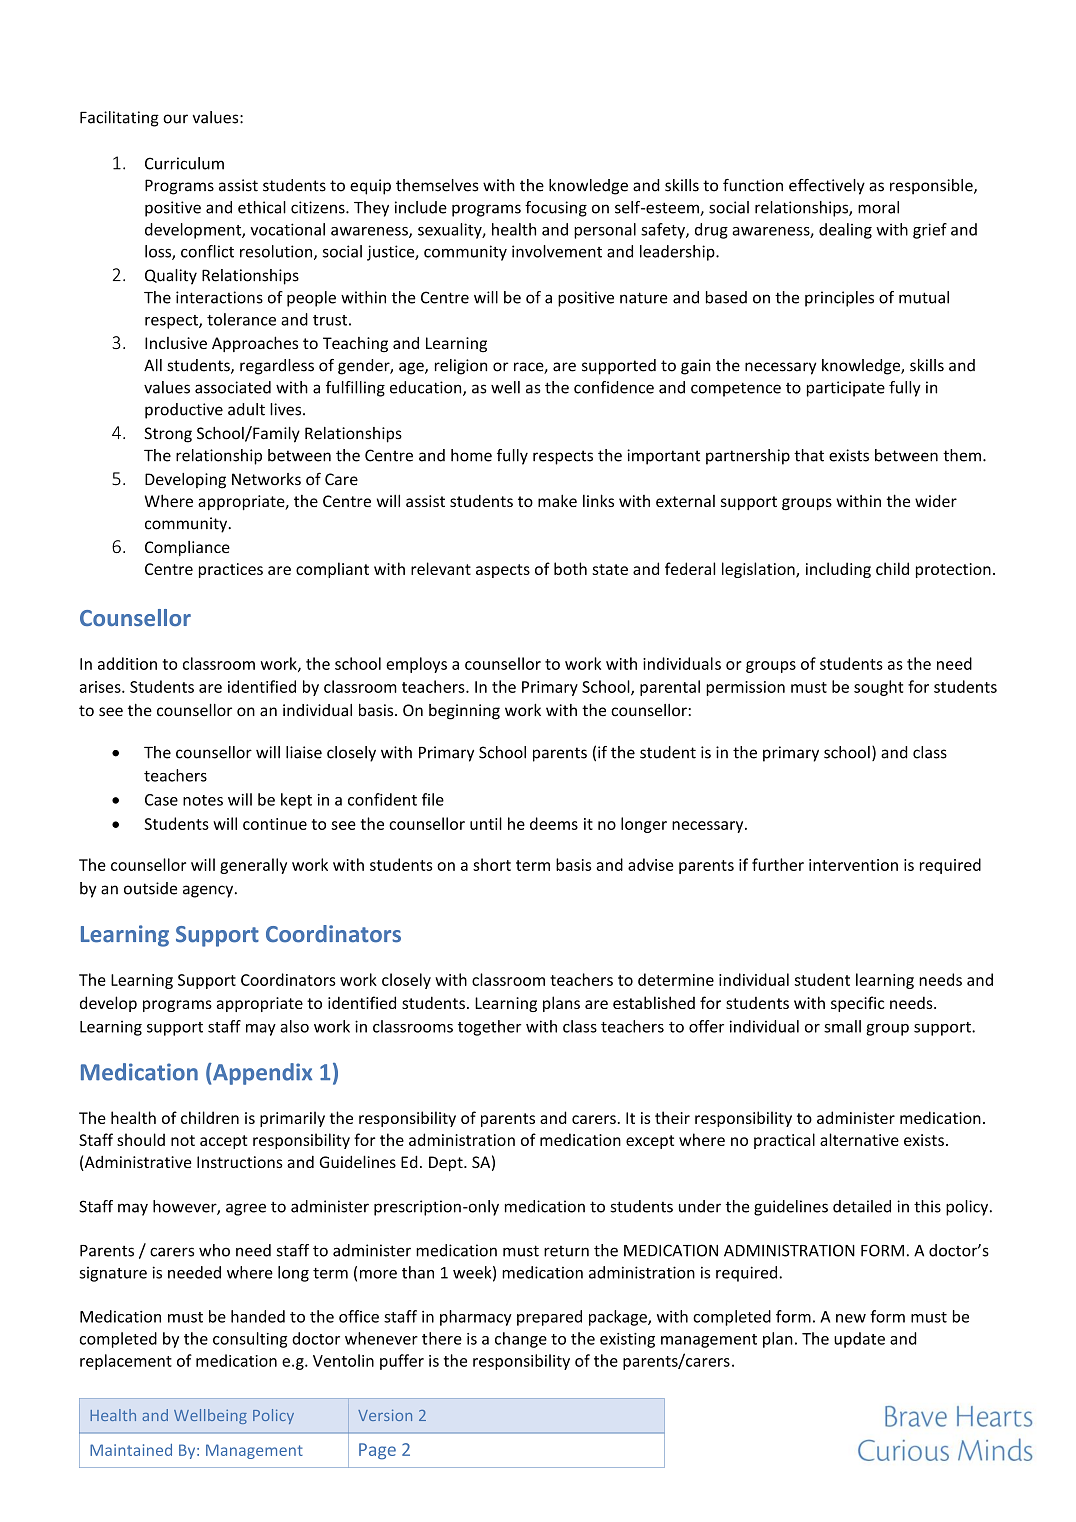 This page has height=1522, width=1076. What do you see at coordinates (859, 1139) in the page?
I see `alternative` at bounding box center [859, 1139].
